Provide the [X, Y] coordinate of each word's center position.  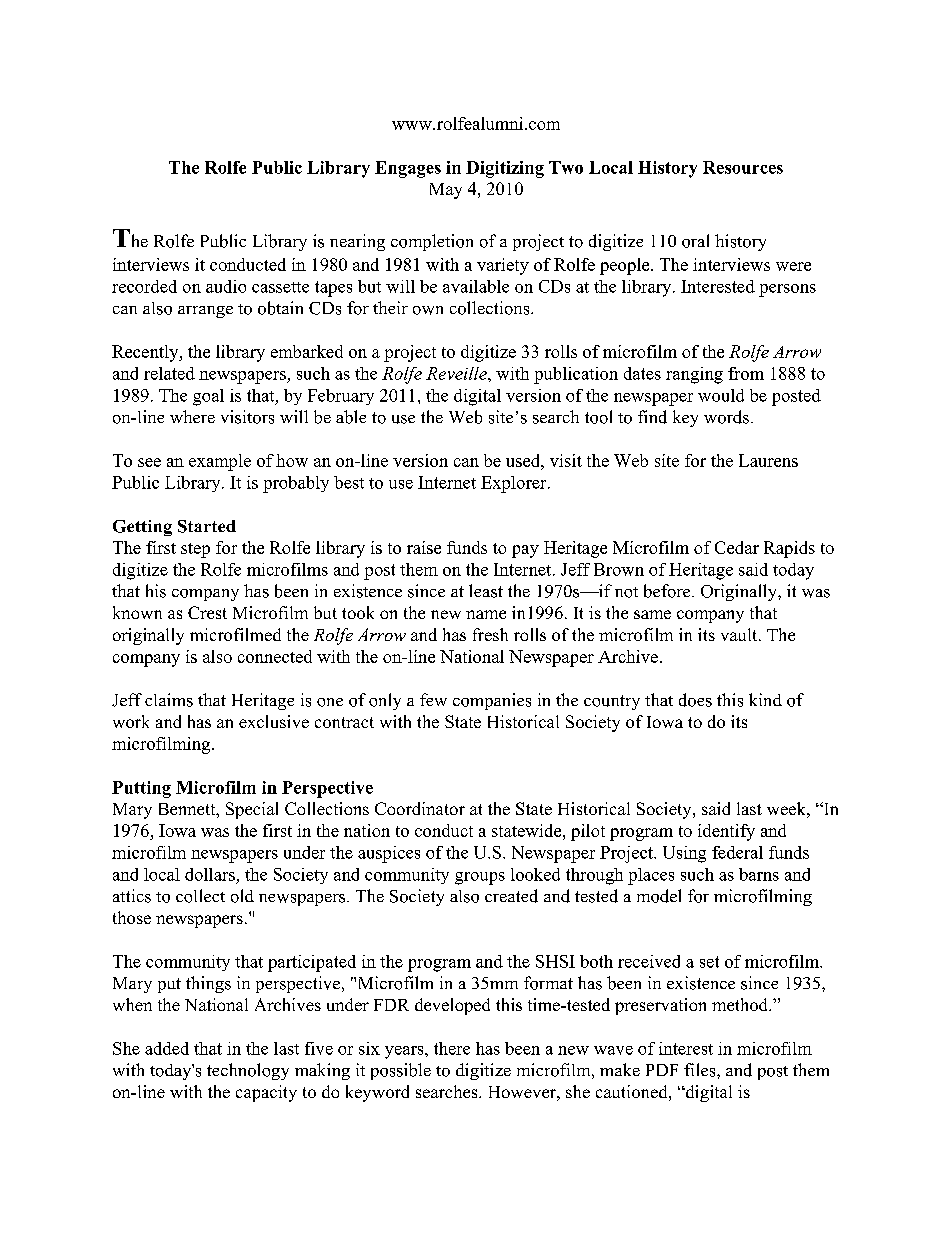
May [446, 191]
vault [740, 634]
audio [226, 286]
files [701, 1070]
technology [248, 1071]
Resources [743, 167]
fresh [490, 634]
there [452, 1048]
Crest [207, 612]
